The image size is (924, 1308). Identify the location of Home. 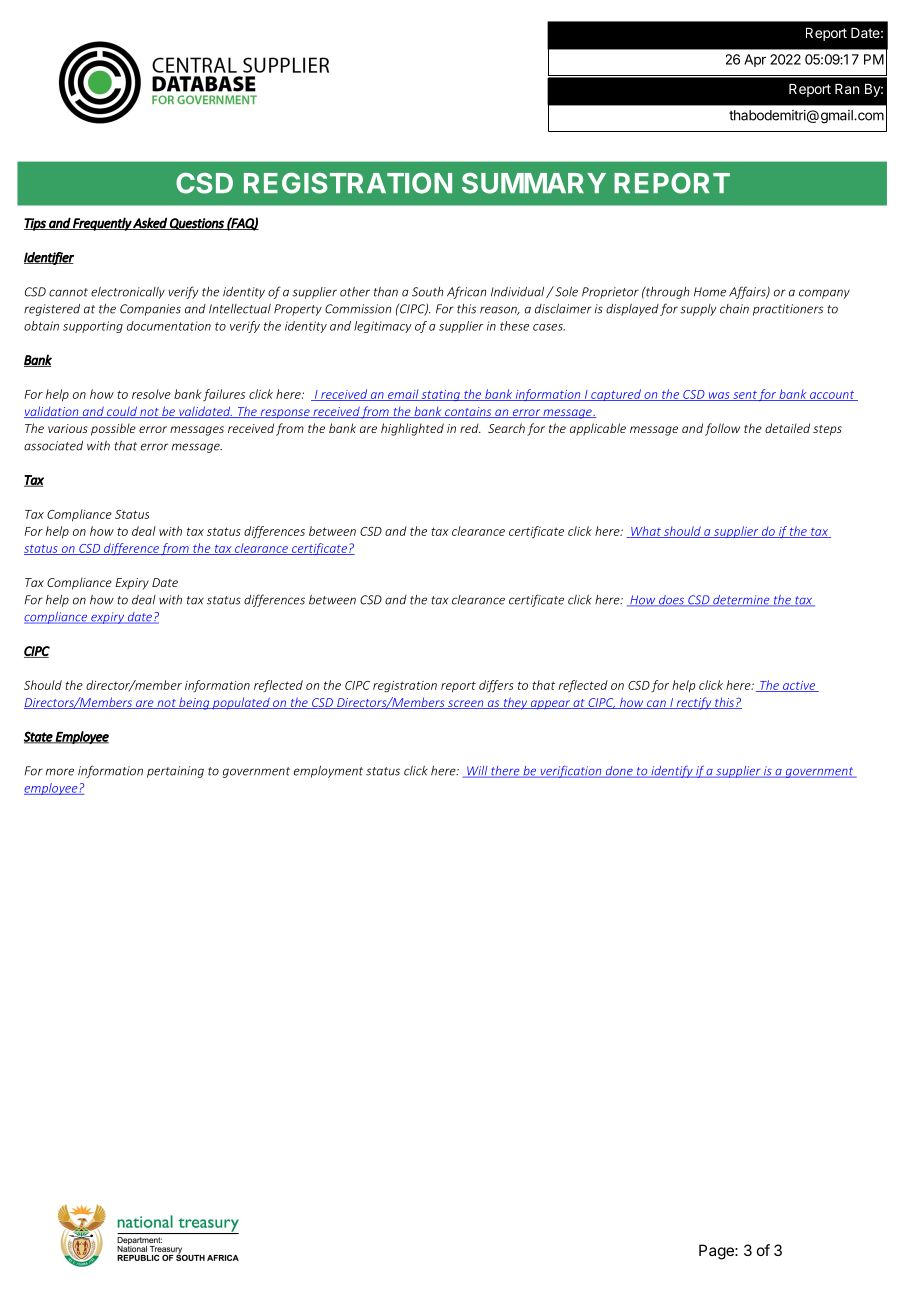
(710, 292).
